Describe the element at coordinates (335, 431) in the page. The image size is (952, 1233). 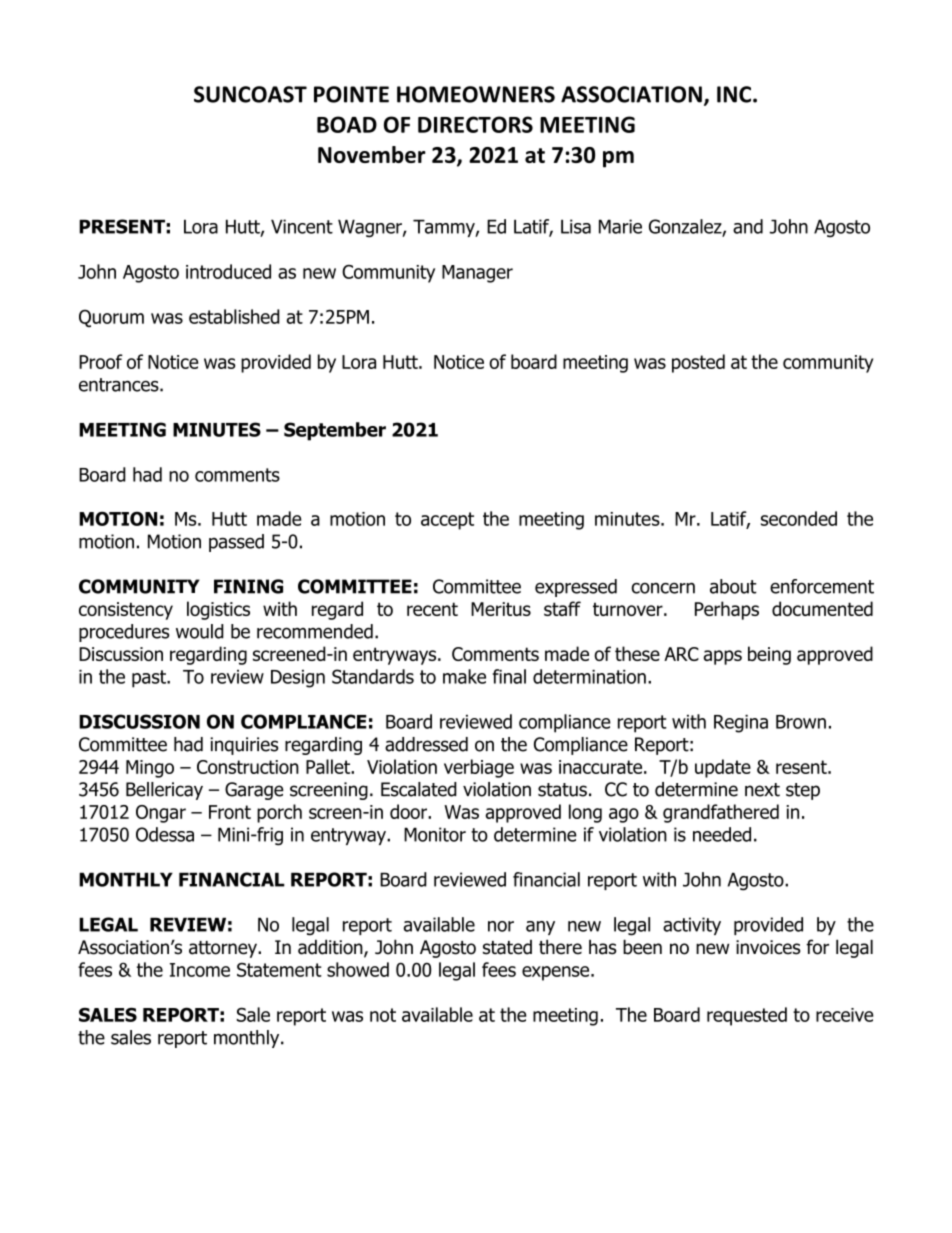
I see `September` at that location.
